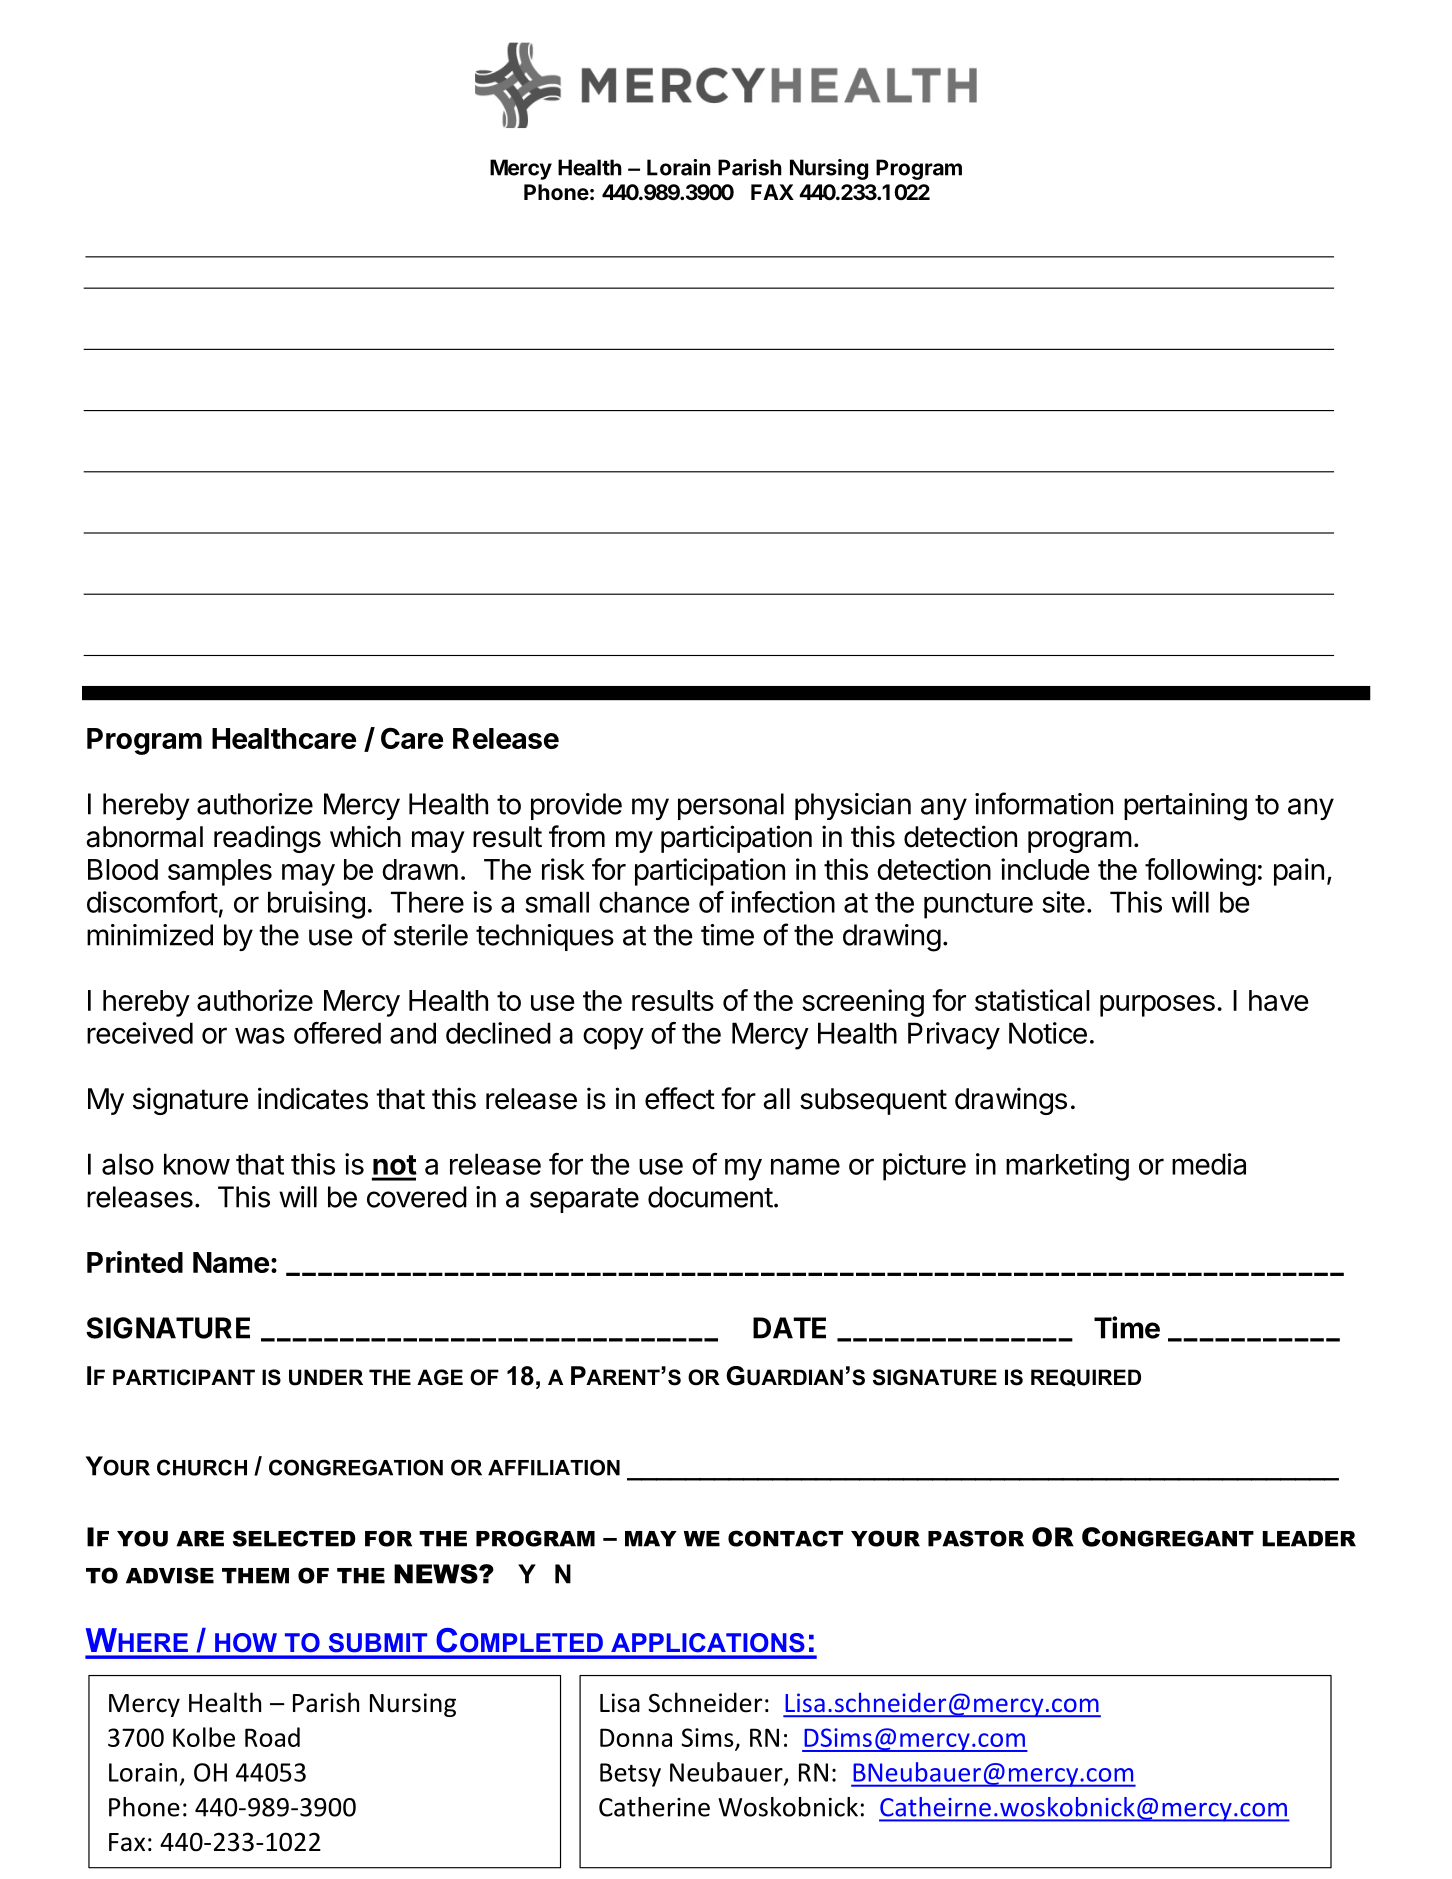 The image size is (1452, 1879). Describe the element at coordinates (1086, 1378) in the document. I see `REQUIRED` at that location.
